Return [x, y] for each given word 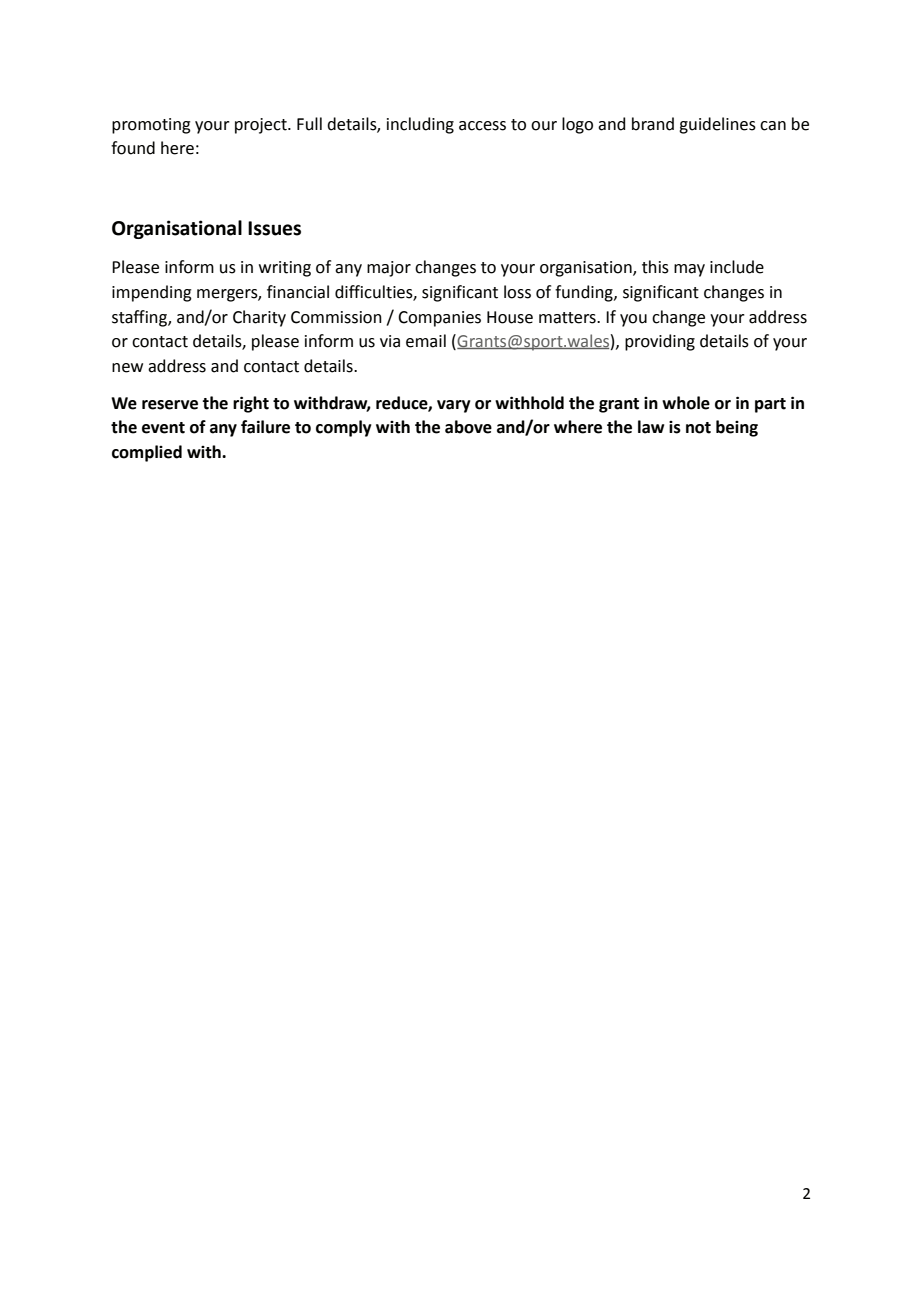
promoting [151, 126]
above [468, 427]
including [420, 125]
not [698, 428]
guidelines [717, 125]
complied [147, 453]
